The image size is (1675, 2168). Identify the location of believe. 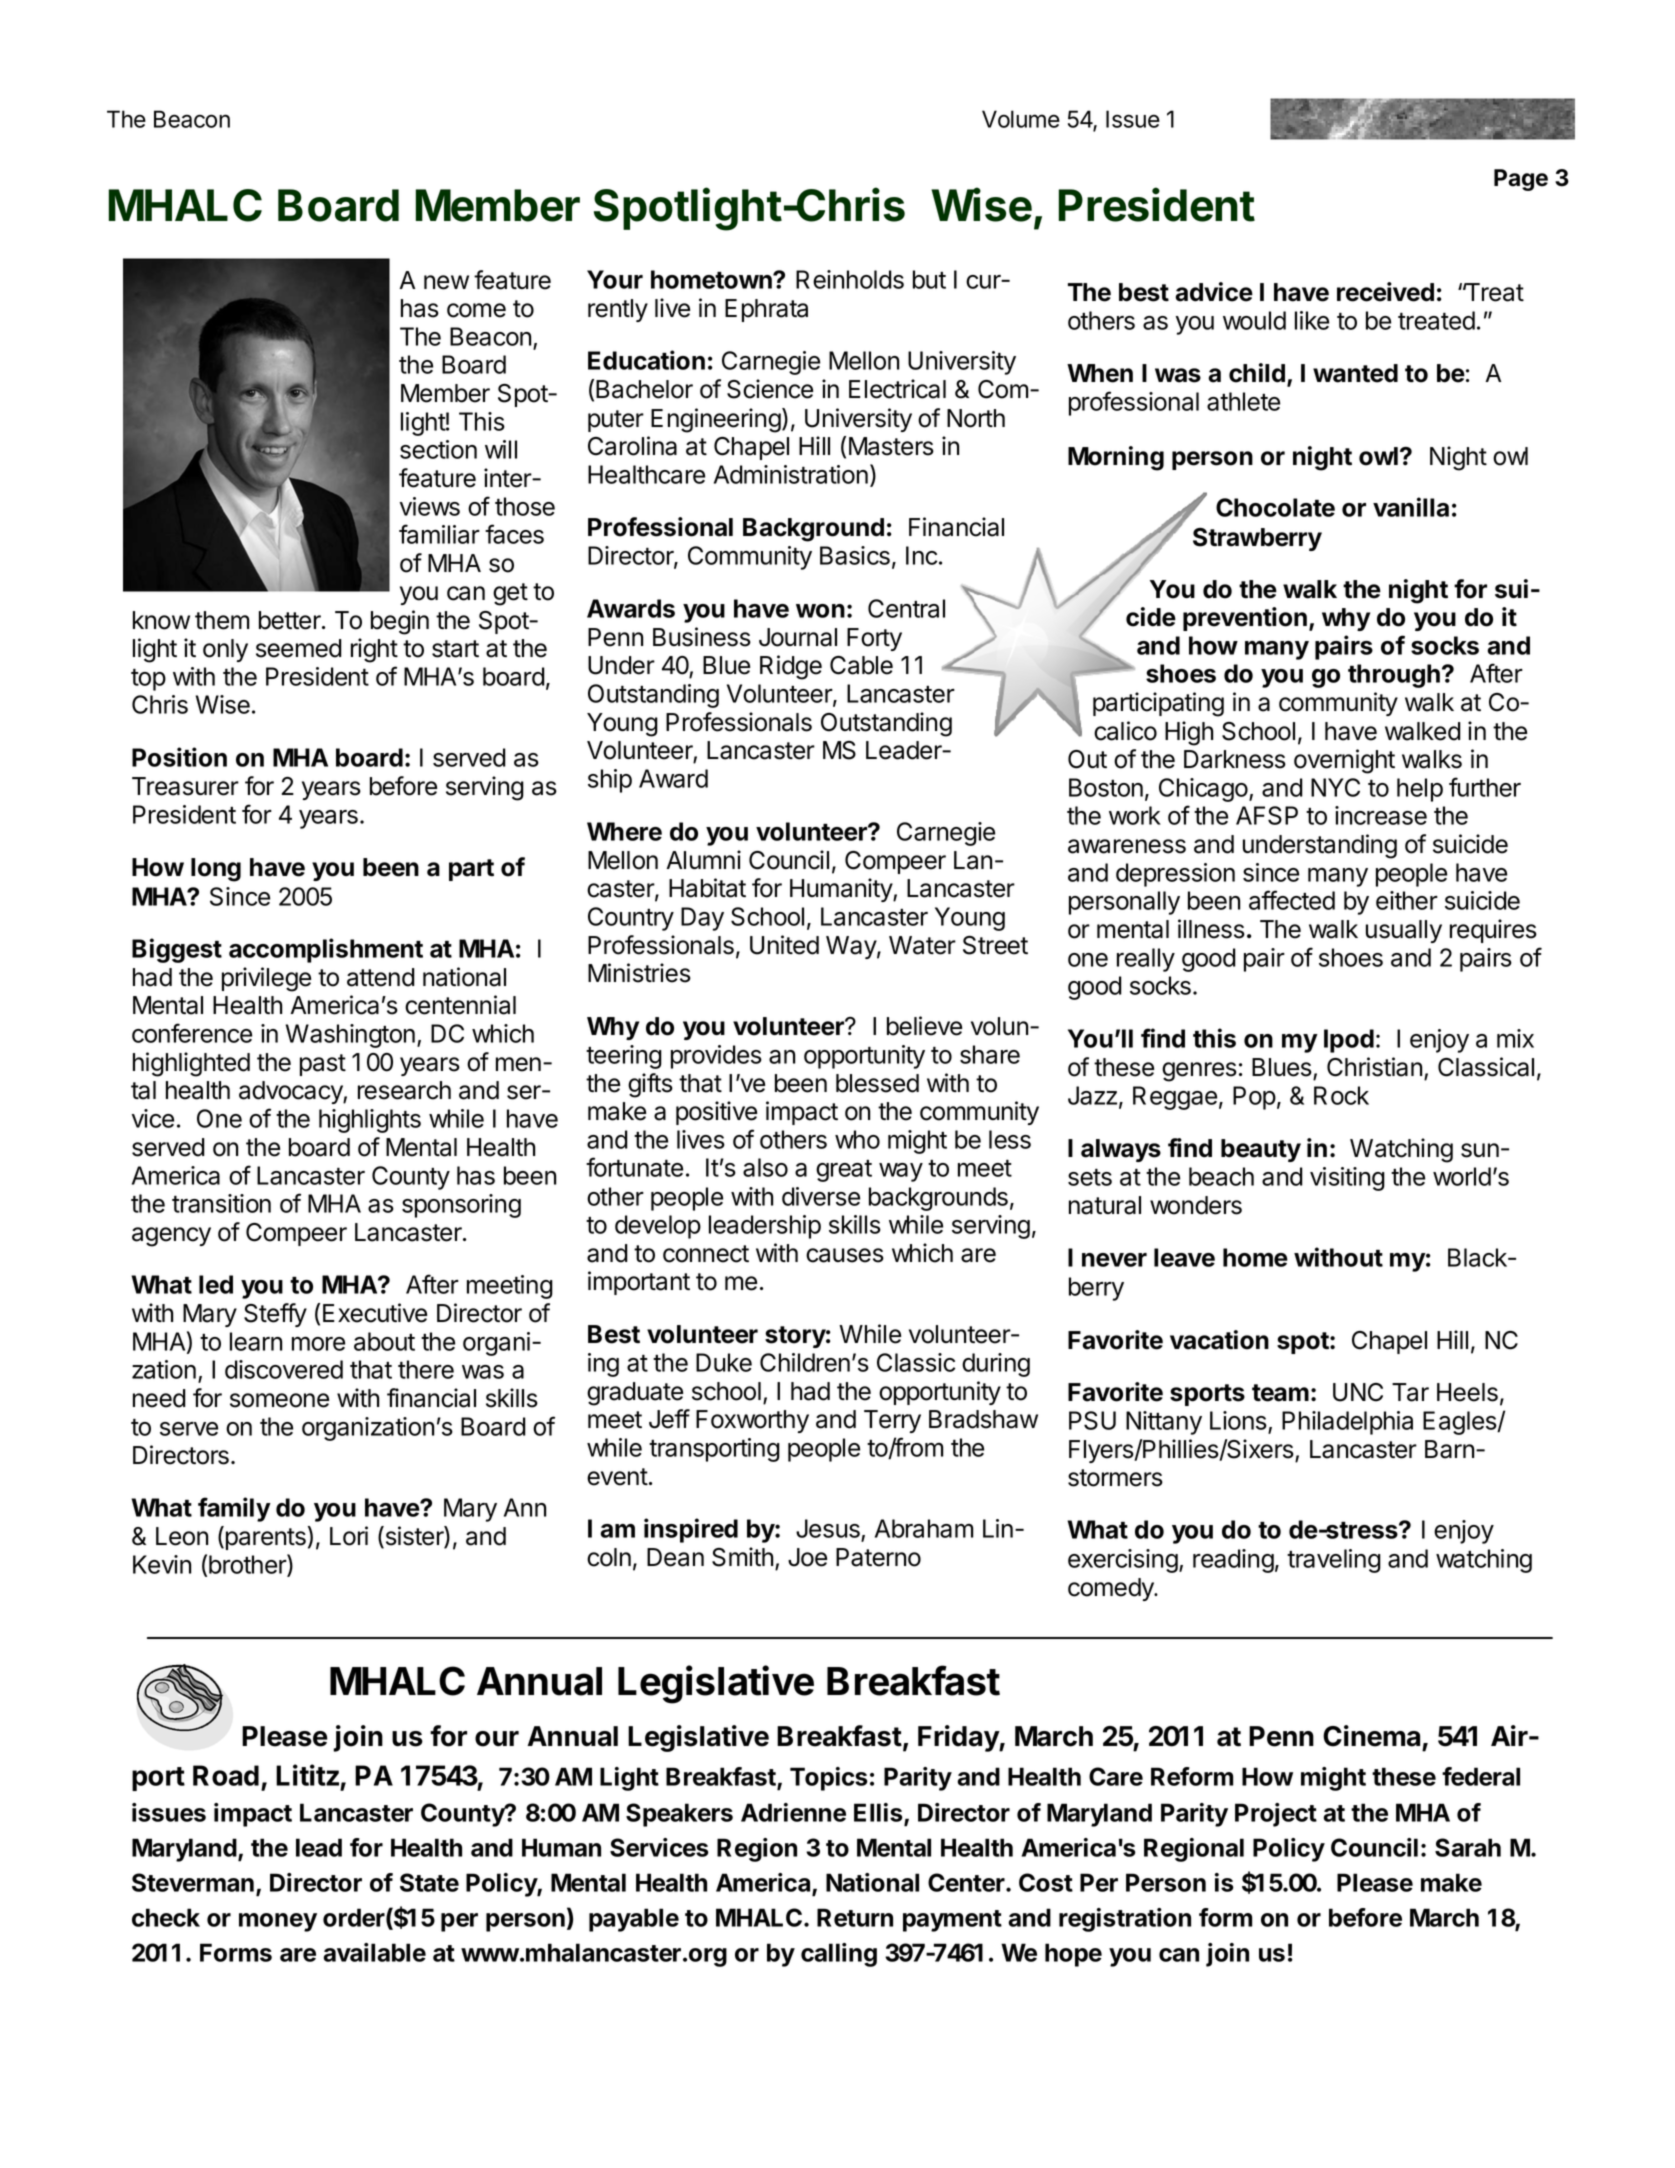
(924, 1026).
